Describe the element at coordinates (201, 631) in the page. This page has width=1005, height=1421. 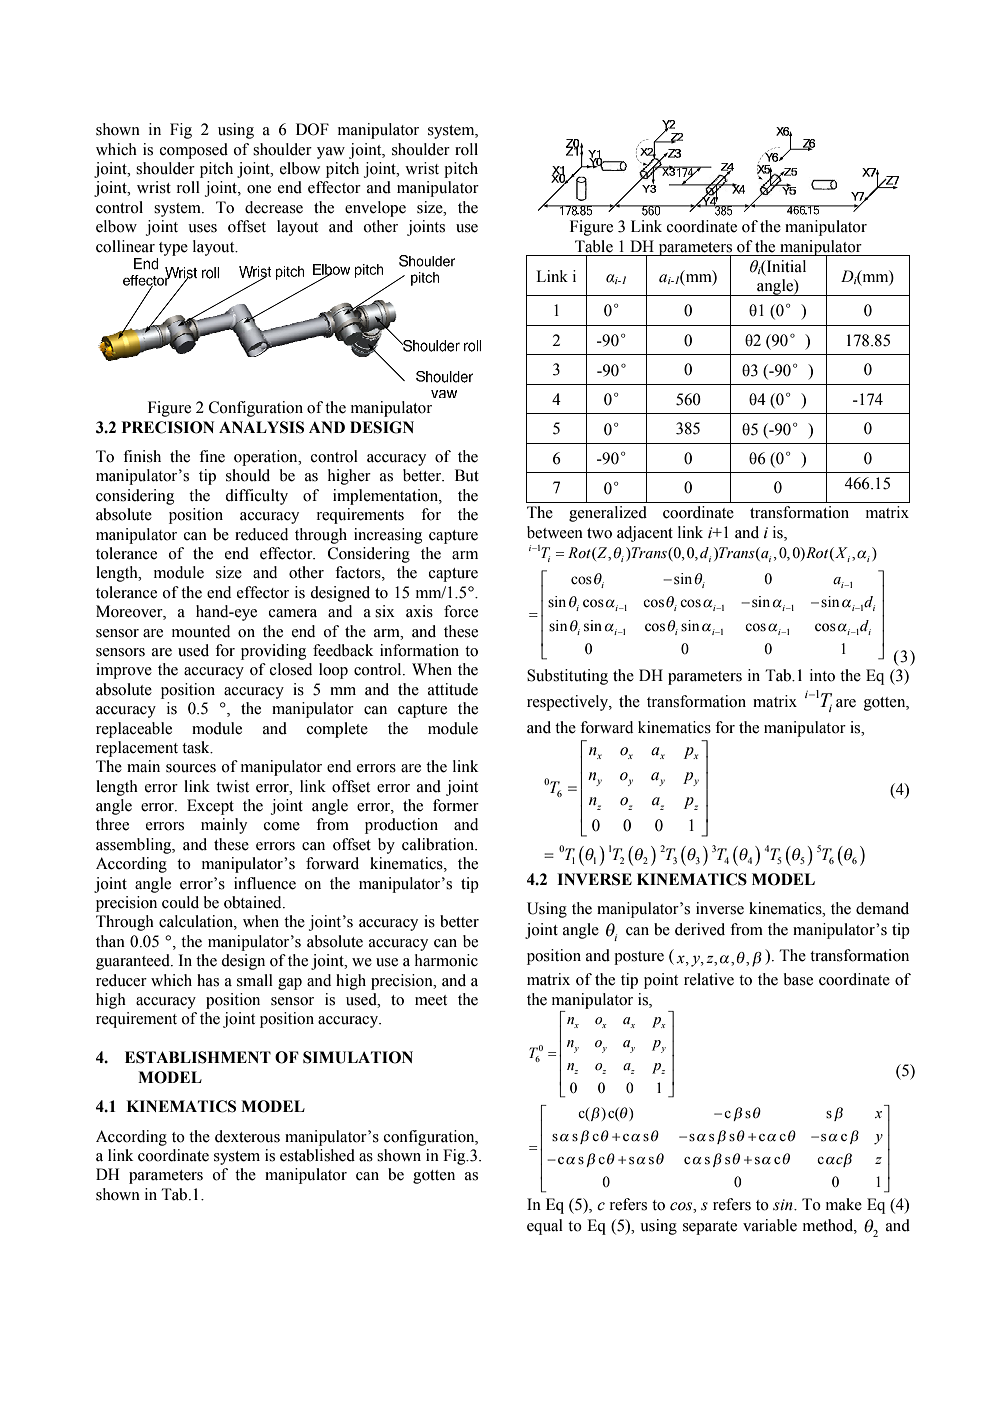
I see `mounted` at that location.
